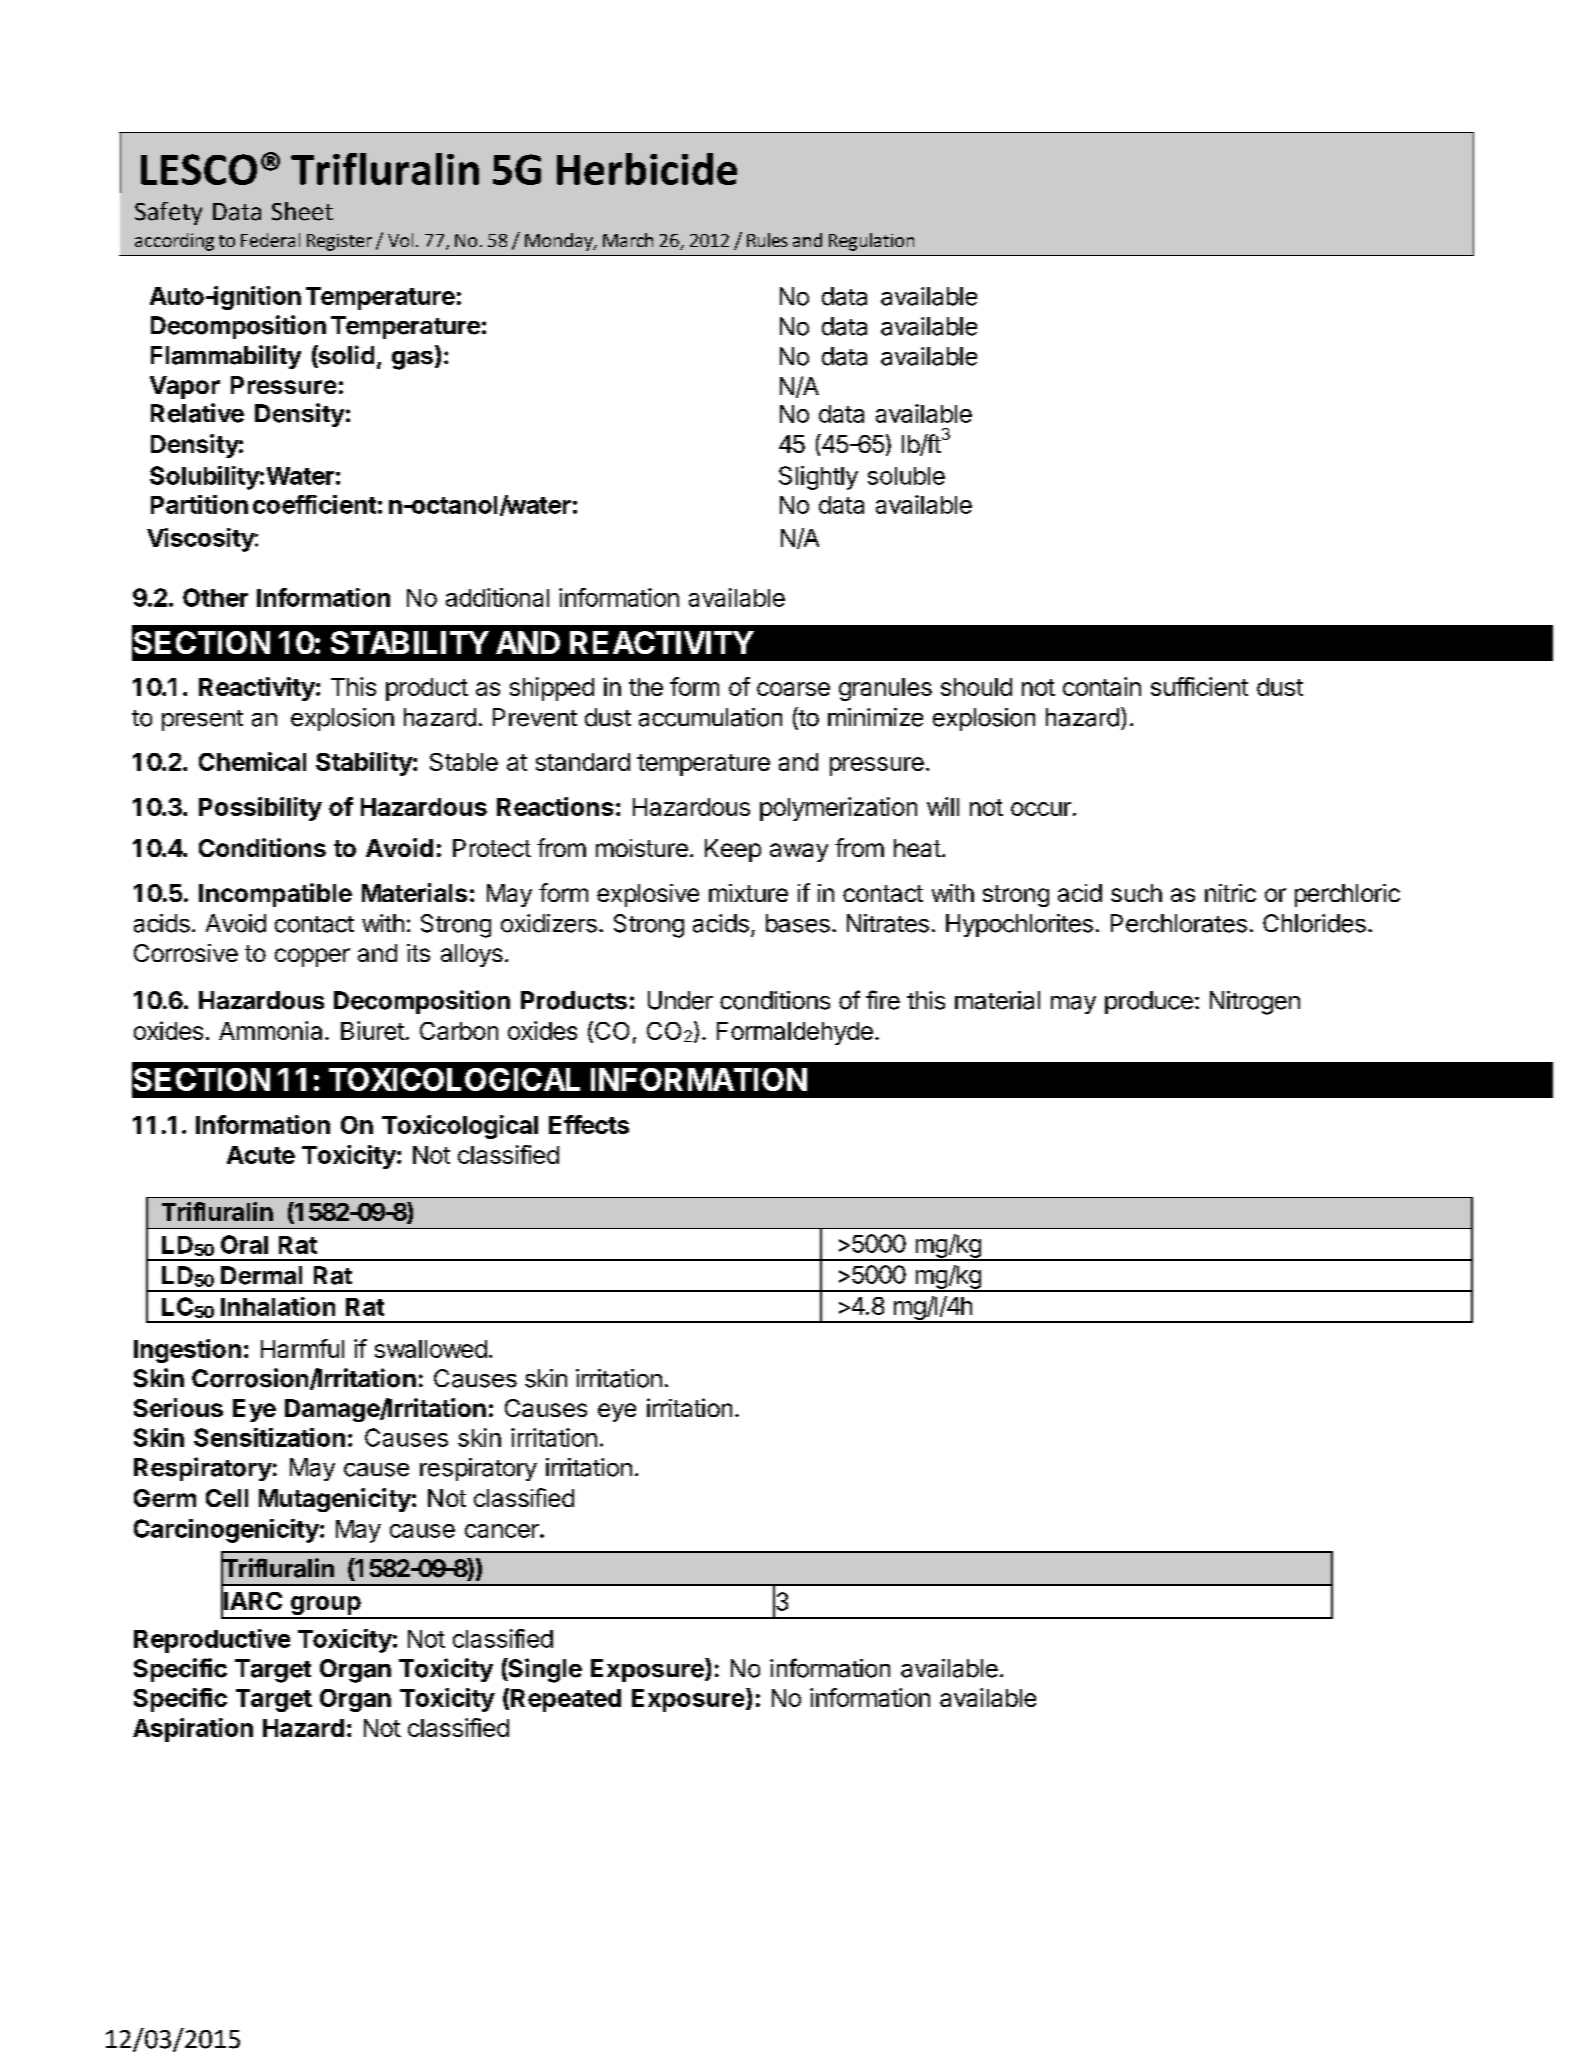 Image resolution: width=1589 pixels, height=2056 pixels. I want to click on swallowed, so click(431, 1349).
